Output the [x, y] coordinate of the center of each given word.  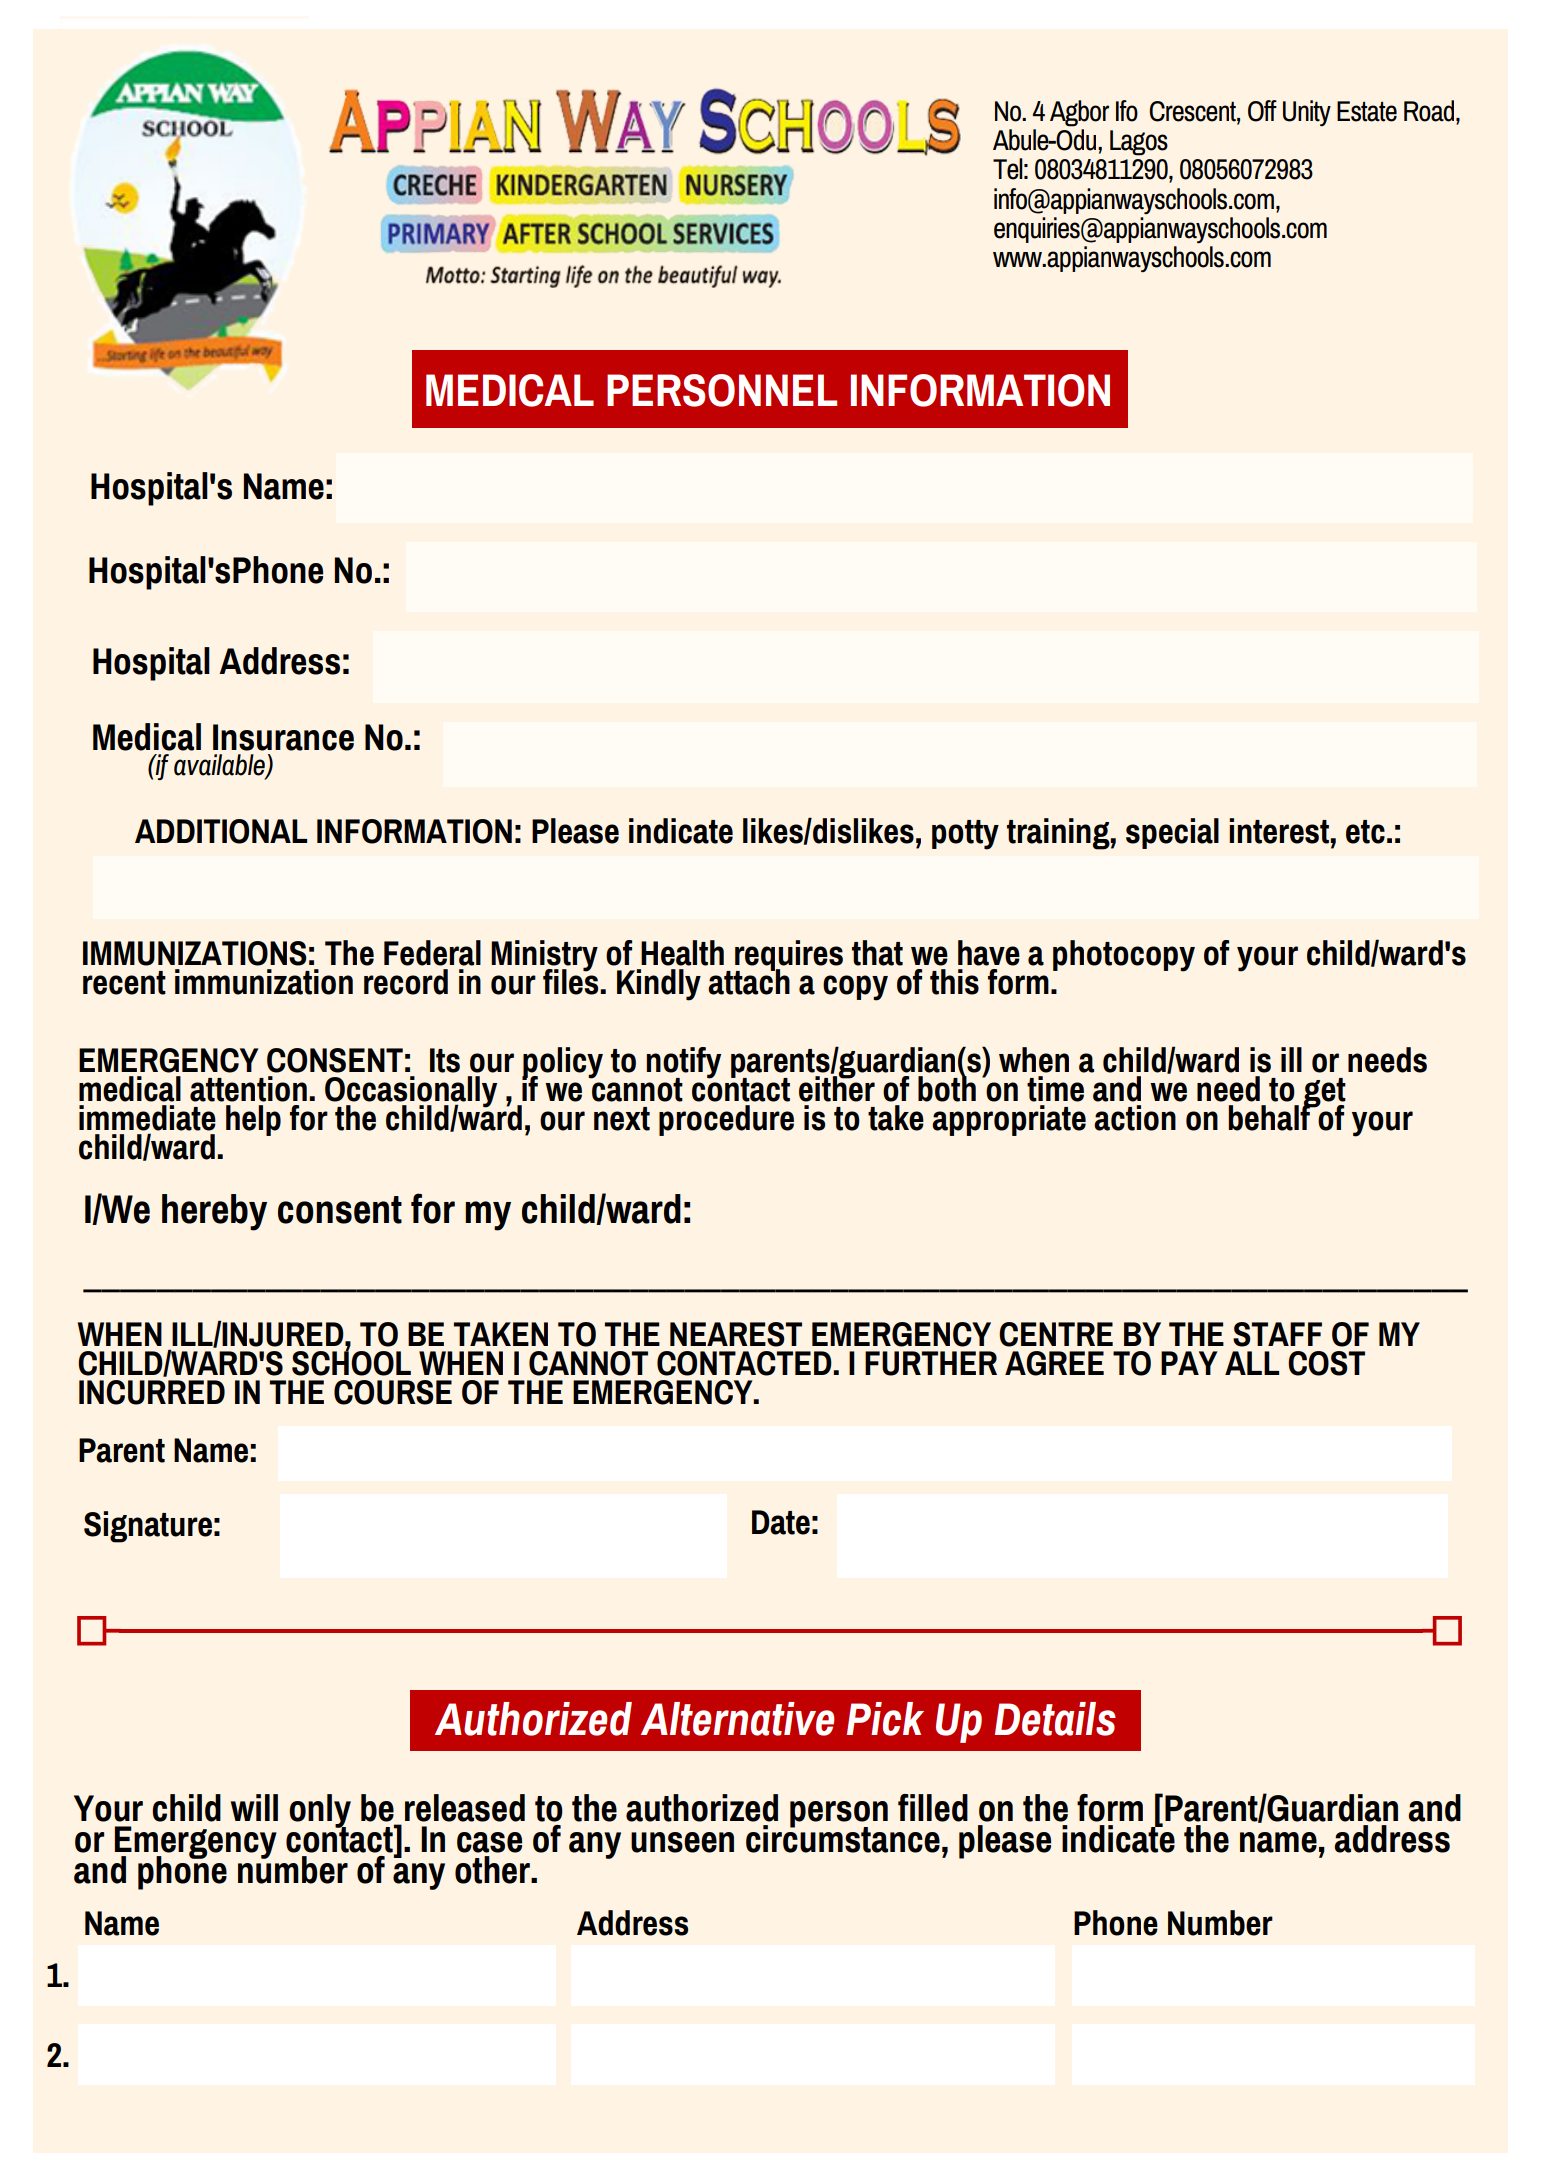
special [1172, 833]
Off [1262, 111]
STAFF [1277, 1334]
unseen [682, 1842]
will [254, 1807]
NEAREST [736, 1334]
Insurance [283, 737]
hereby [214, 1212]
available [220, 766]
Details [1055, 1719]
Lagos [1139, 143]
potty [965, 835]
